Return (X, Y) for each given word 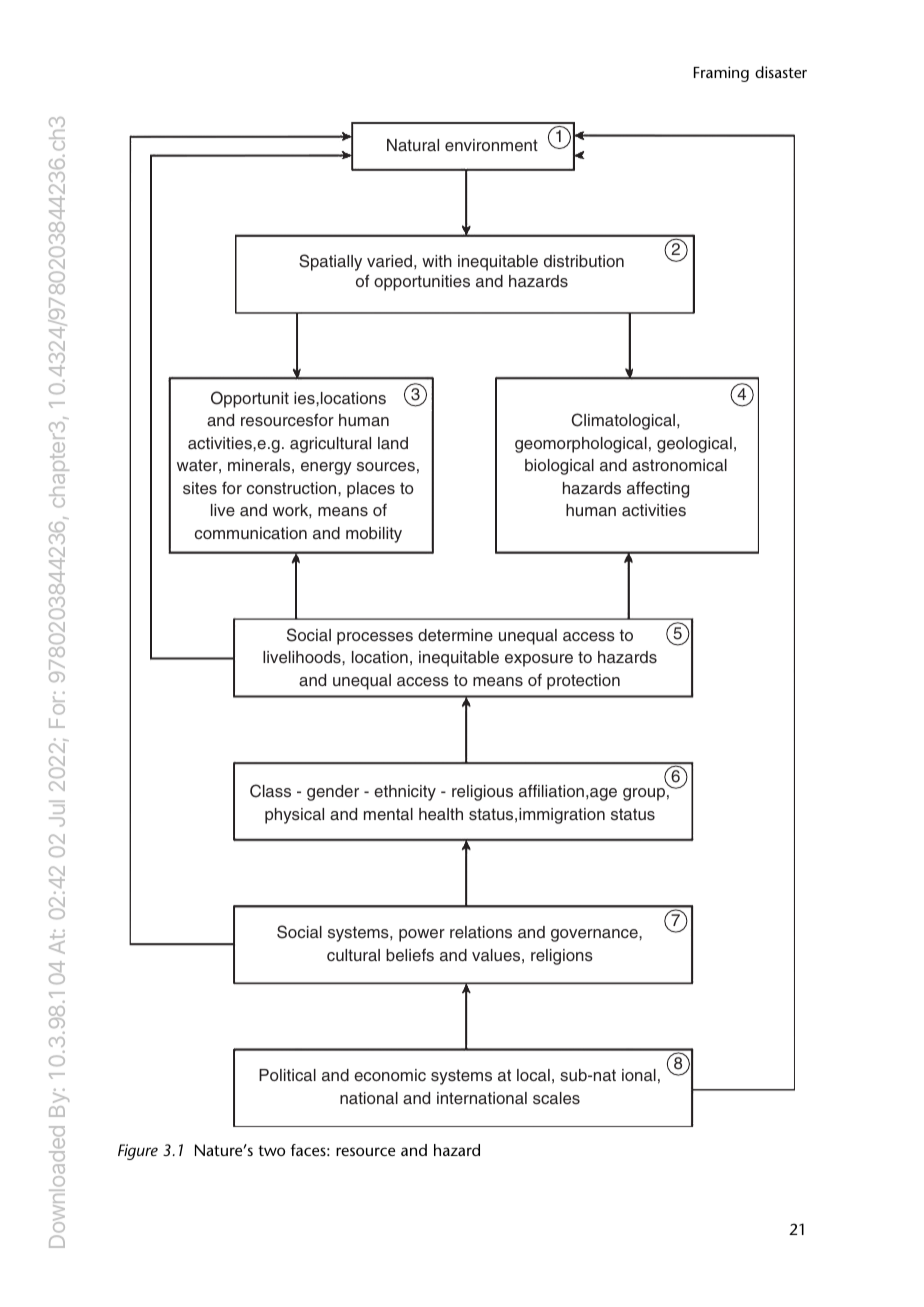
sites (200, 488)
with (437, 261)
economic (390, 1075)
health (441, 814)
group (644, 794)
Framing (721, 74)
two (271, 1150)
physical (294, 816)
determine (455, 635)
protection (583, 682)
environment (491, 145)
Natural (413, 145)
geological (694, 445)
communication (251, 533)
